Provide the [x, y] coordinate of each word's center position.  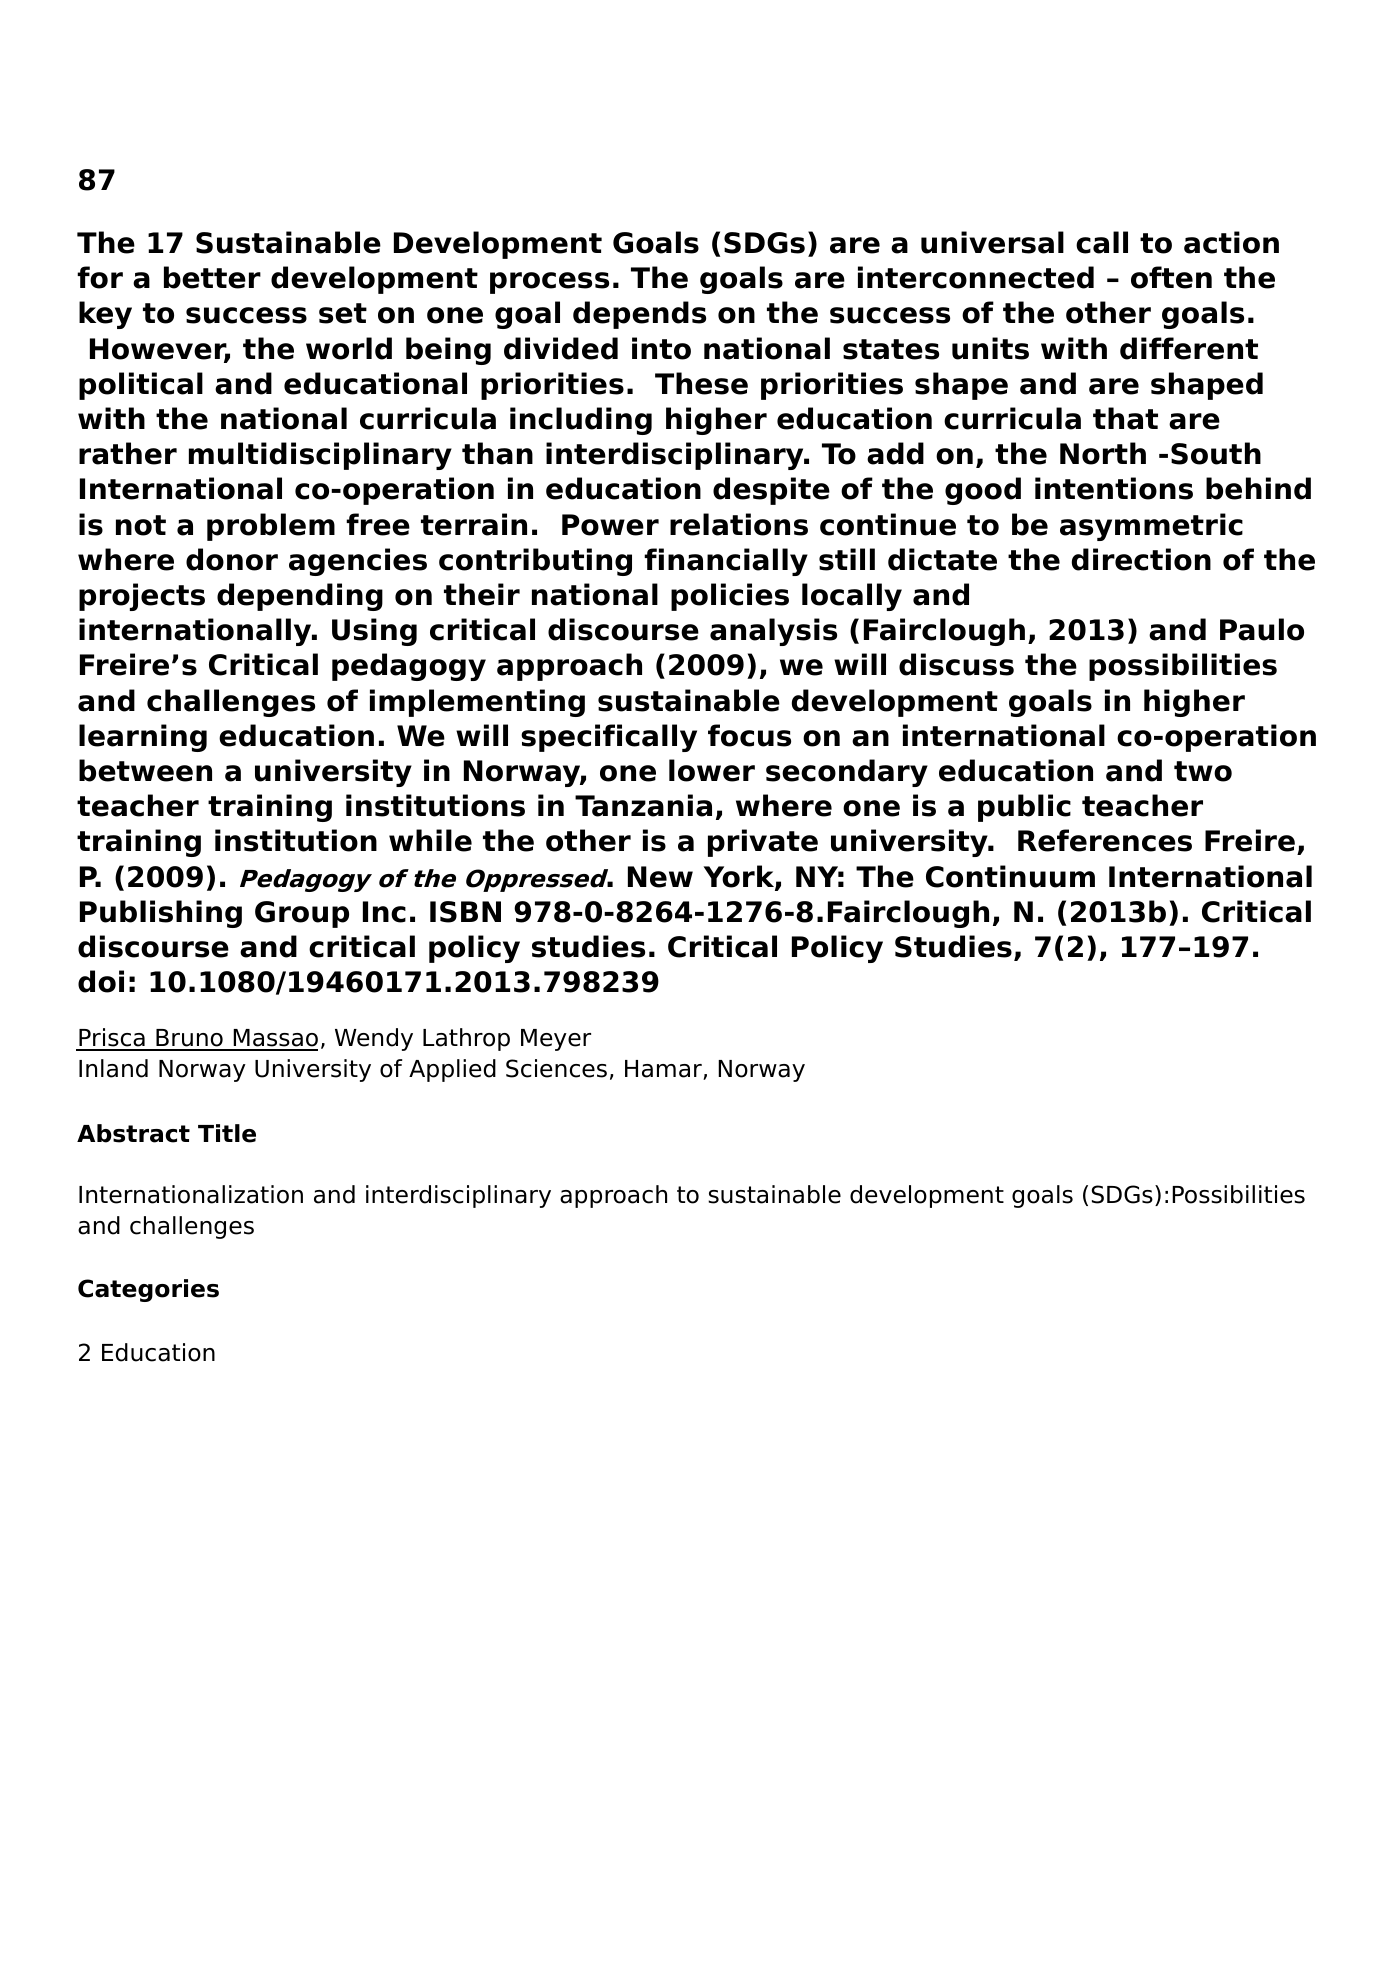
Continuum [1010, 876]
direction [1141, 559]
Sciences [556, 1068]
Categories [148, 1290]
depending [300, 597]
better [212, 277]
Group [302, 914]
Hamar [664, 1070]
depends [639, 315]
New [660, 877]
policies [730, 597]
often [1171, 277]
